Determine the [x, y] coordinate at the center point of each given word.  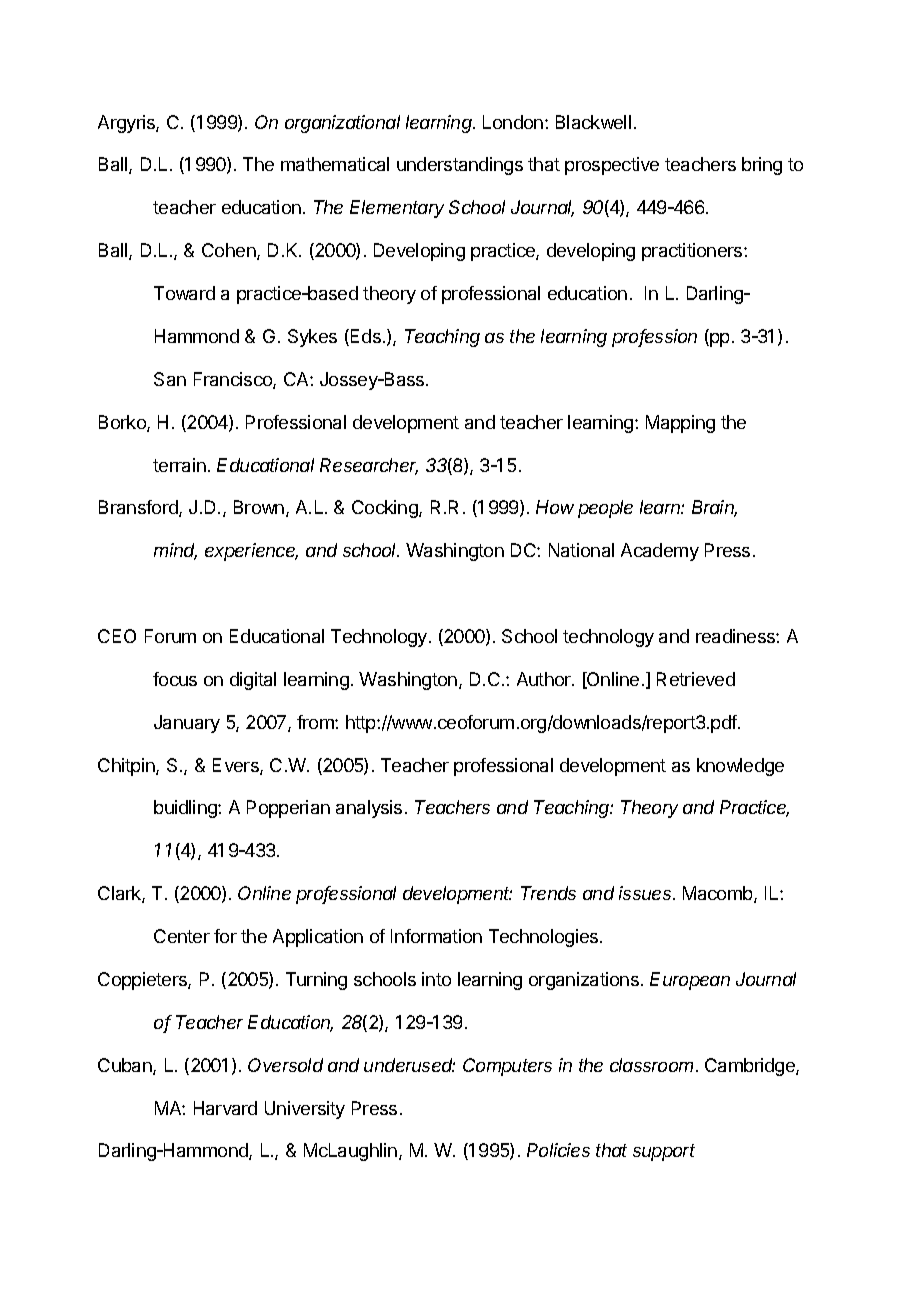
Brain [714, 508]
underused [409, 1065]
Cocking [386, 509]
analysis [369, 809]
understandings [460, 166]
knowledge [740, 767]
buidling [186, 809]
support [664, 1152]
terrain [179, 465]
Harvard [225, 1108]
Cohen [230, 251]
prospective [612, 166]
